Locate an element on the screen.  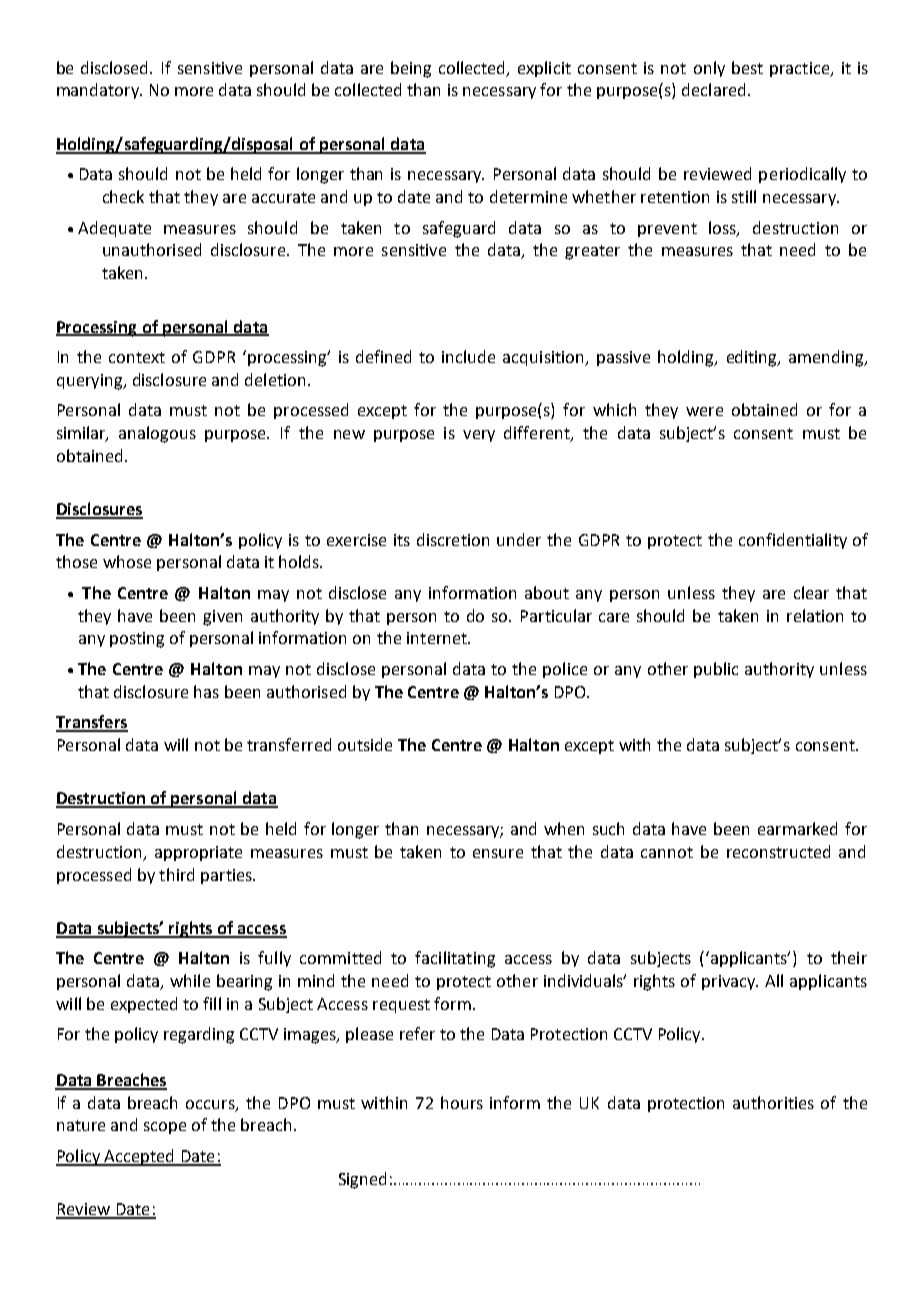
mandatory is located at coordinates (99, 91).
